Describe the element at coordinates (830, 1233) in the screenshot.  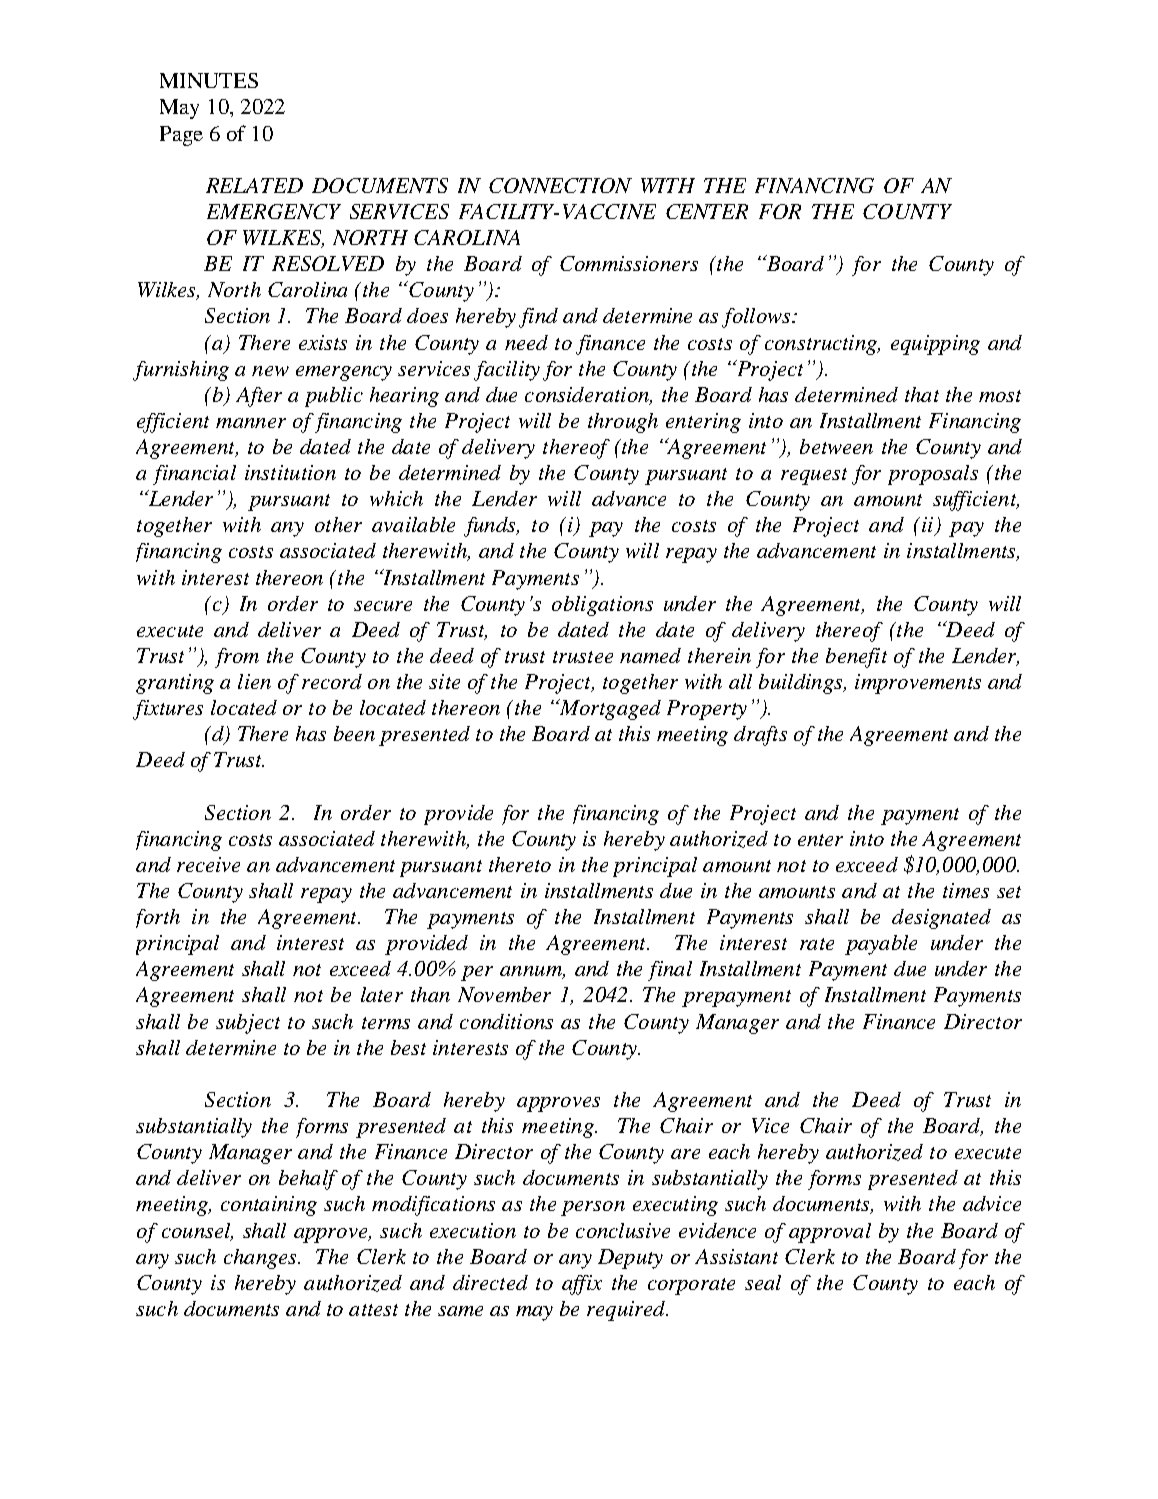
I see `approval` at that location.
